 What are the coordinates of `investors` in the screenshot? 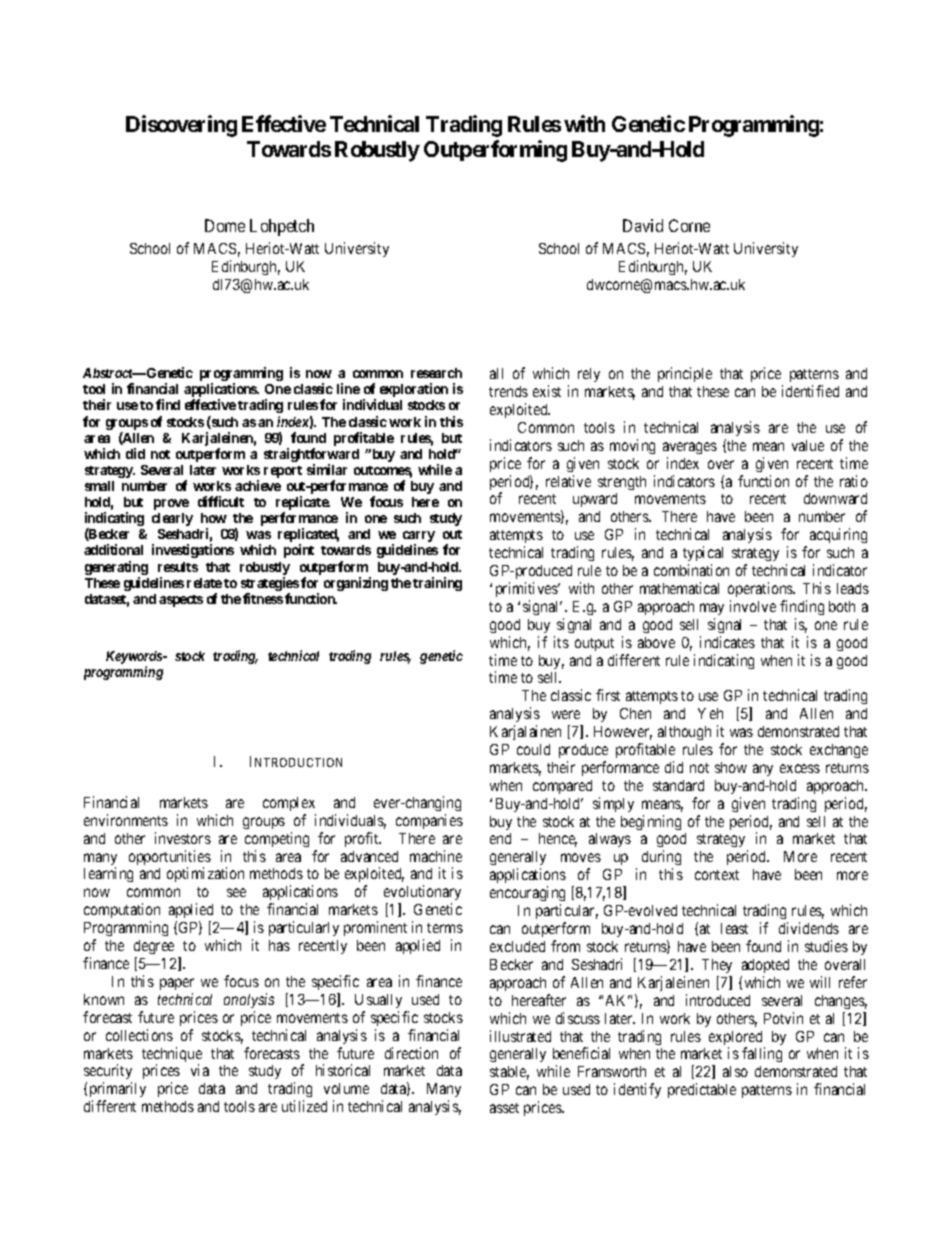 It's located at (183, 838).
